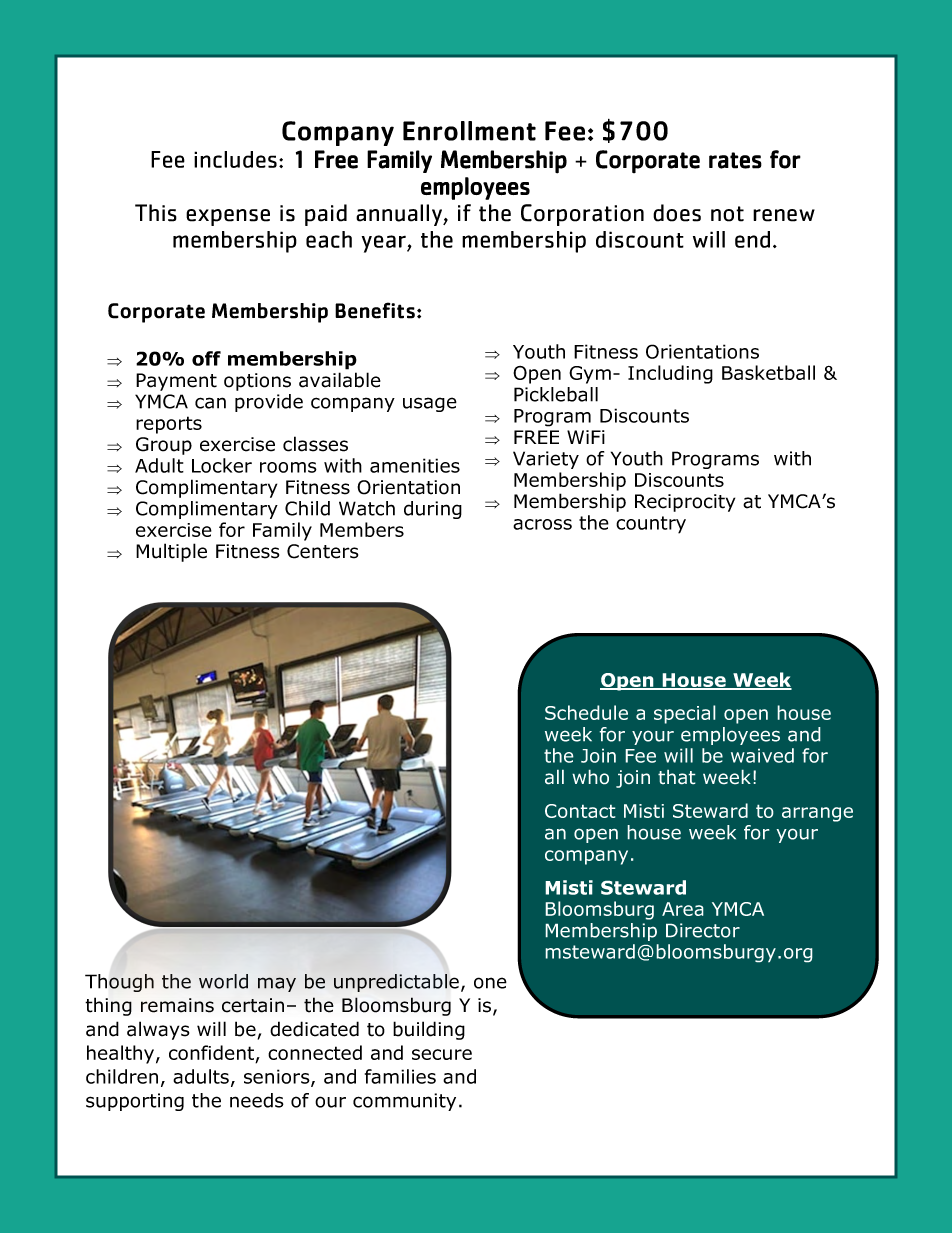  What do you see at coordinates (442, 1054) in the screenshot?
I see `secure` at bounding box center [442, 1054].
